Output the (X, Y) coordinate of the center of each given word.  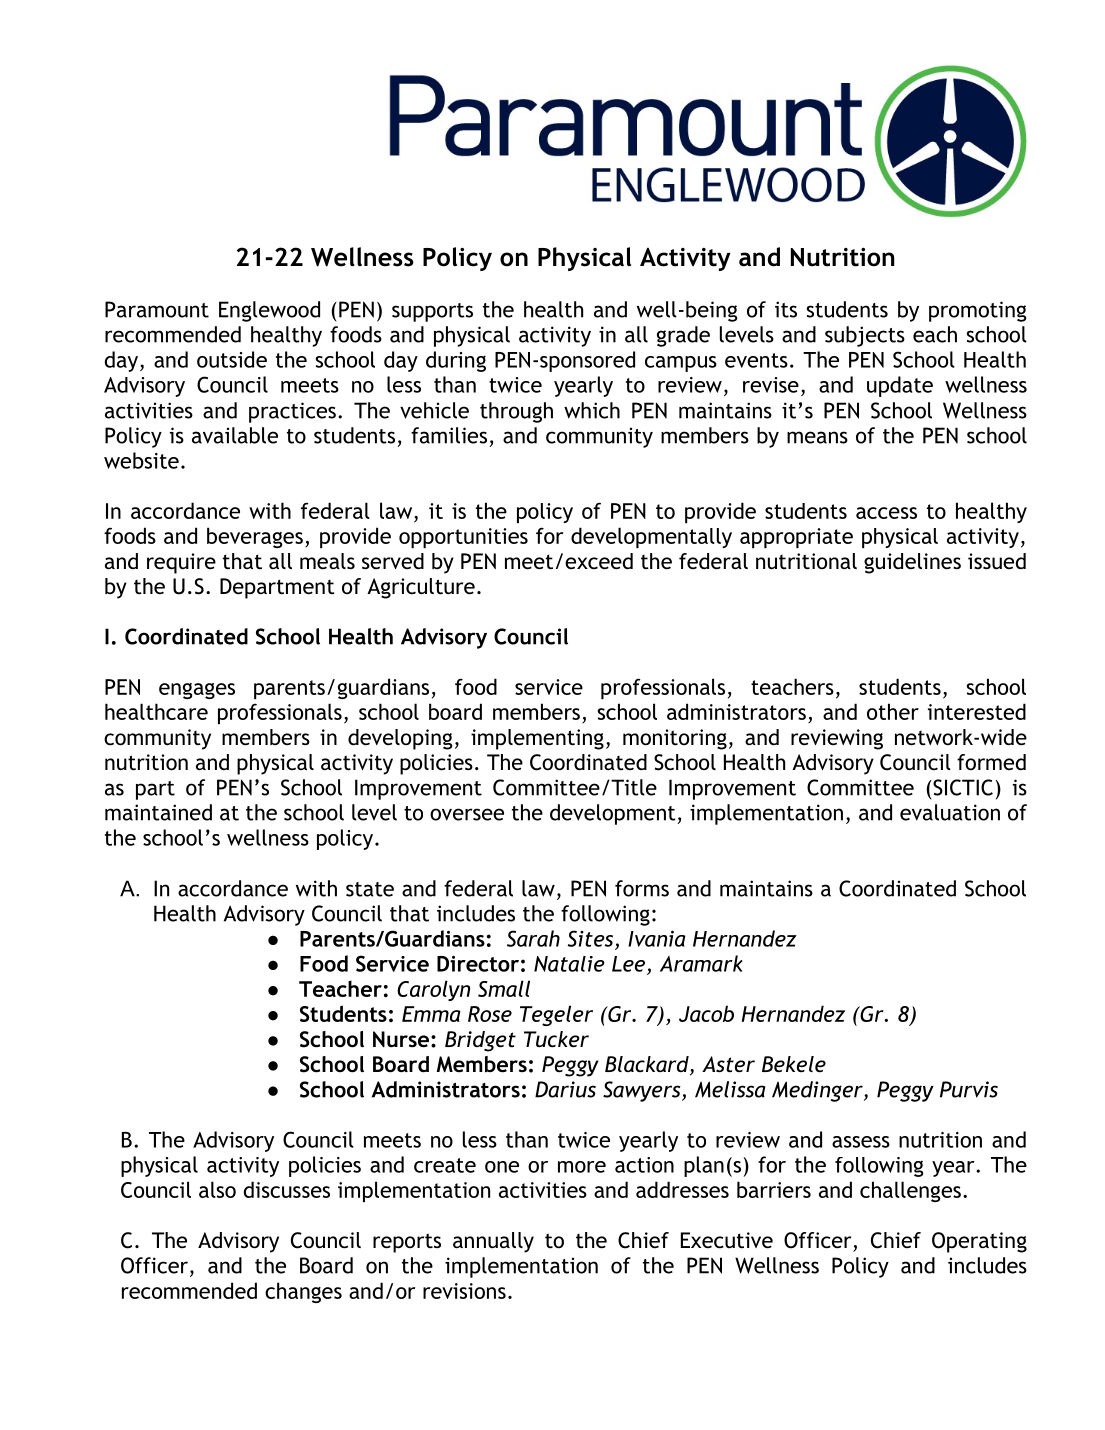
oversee (467, 814)
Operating (979, 1242)
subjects (865, 336)
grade (683, 336)
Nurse (402, 1039)
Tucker (556, 1039)
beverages (255, 537)
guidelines (912, 563)
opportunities (463, 538)
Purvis (969, 1089)
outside (232, 359)
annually (493, 1242)
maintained (158, 812)
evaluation (950, 812)
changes (303, 1292)
